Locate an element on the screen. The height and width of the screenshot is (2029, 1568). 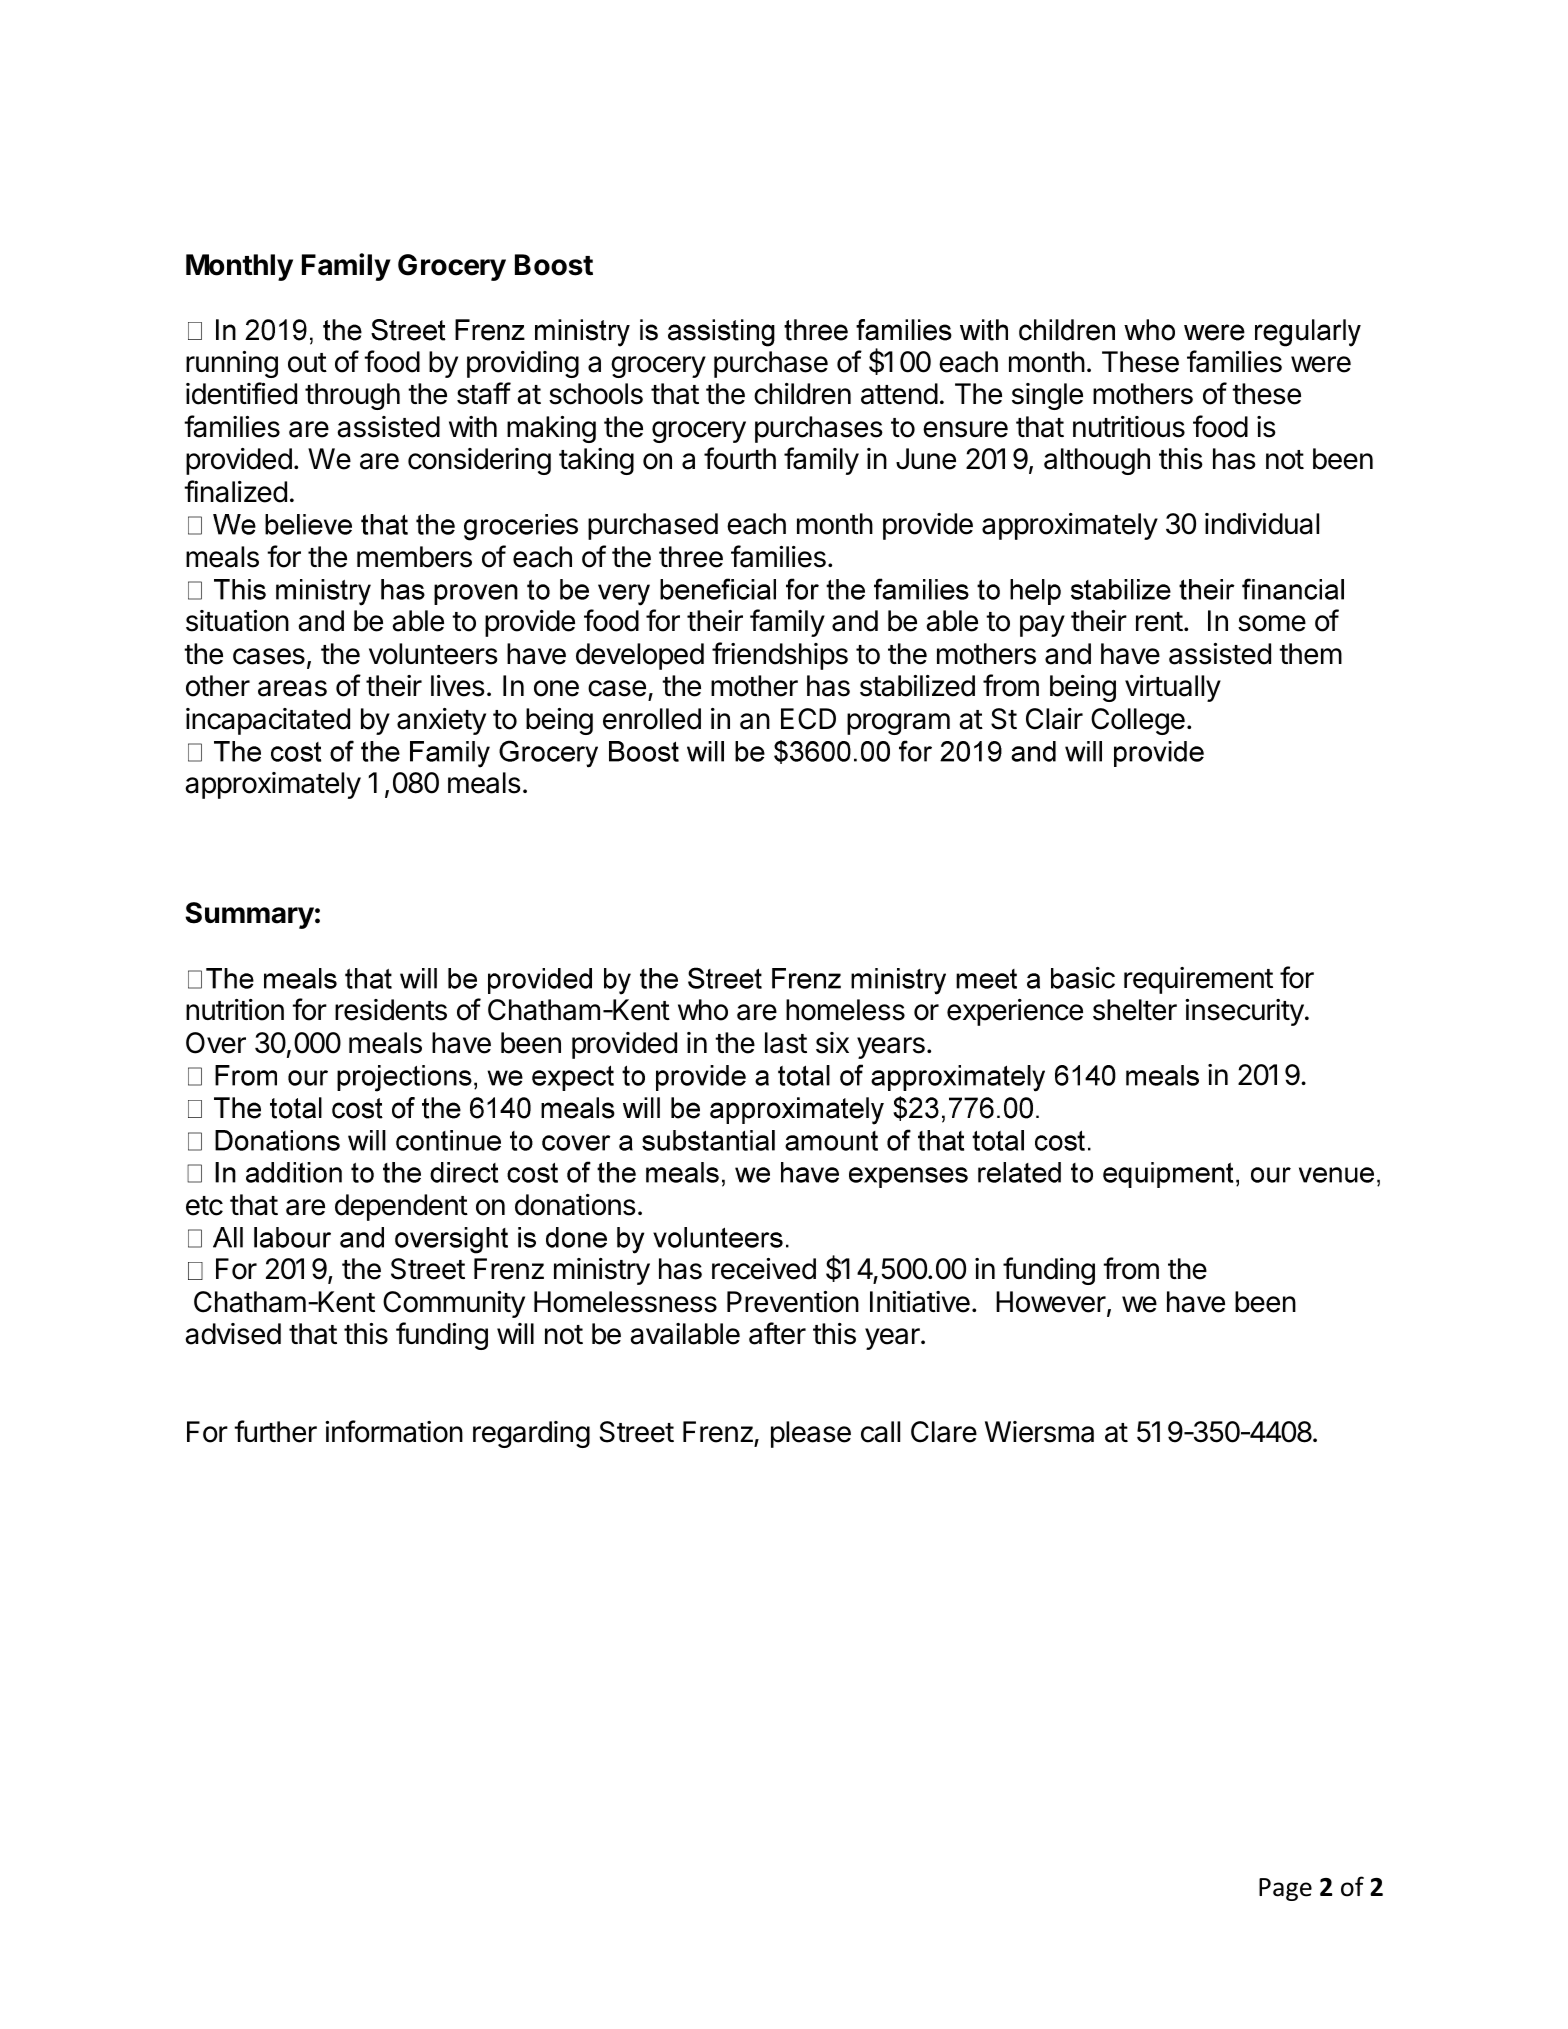
please is located at coordinates (811, 1434).
